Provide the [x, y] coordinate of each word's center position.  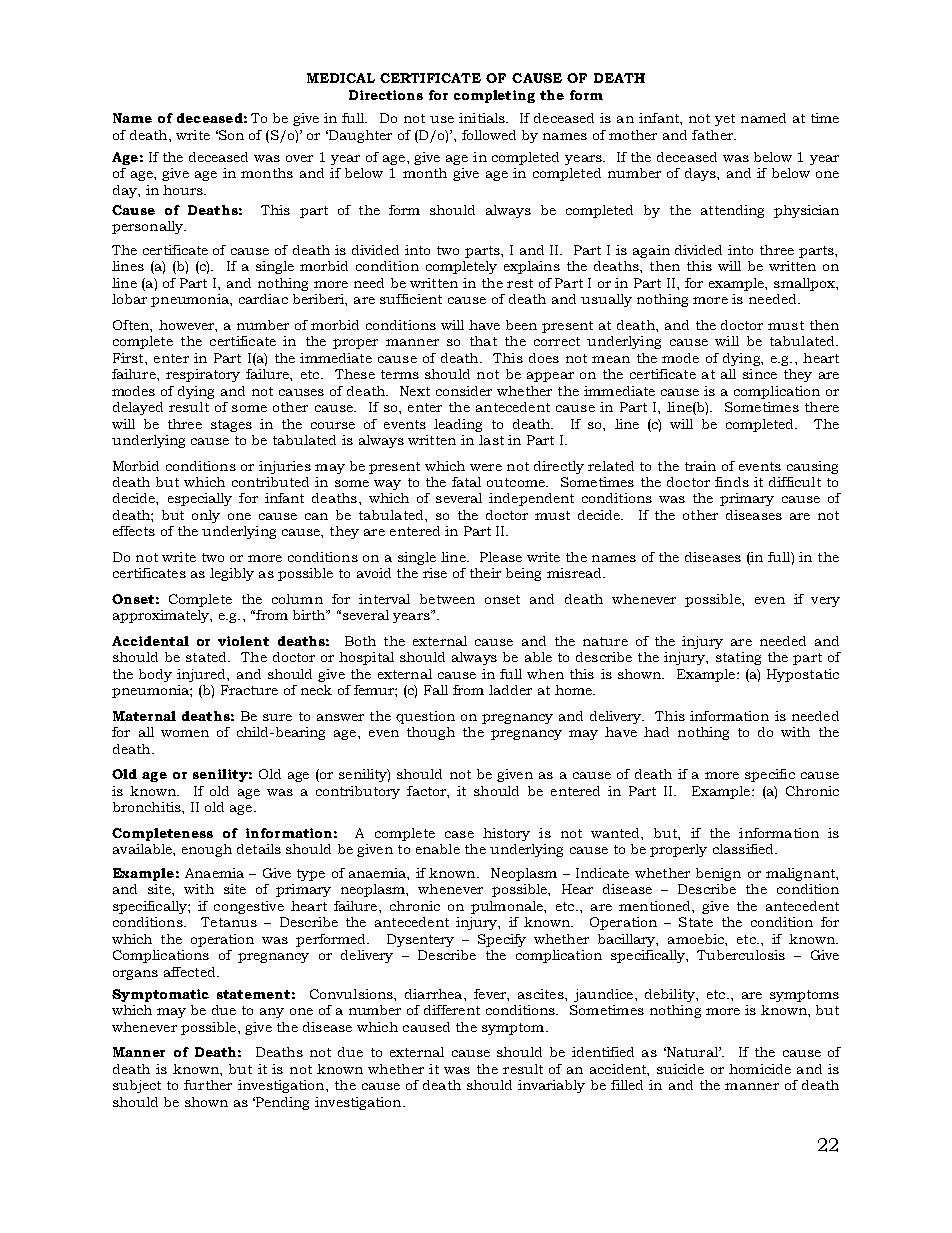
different [452, 1010]
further [208, 1085]
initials [483, 118]
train [700, 466]
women [185, 733]
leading [458, 425]
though [431, 733]
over [299, 158]
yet [725, 120]
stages [231, 426]
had [656, 732]
